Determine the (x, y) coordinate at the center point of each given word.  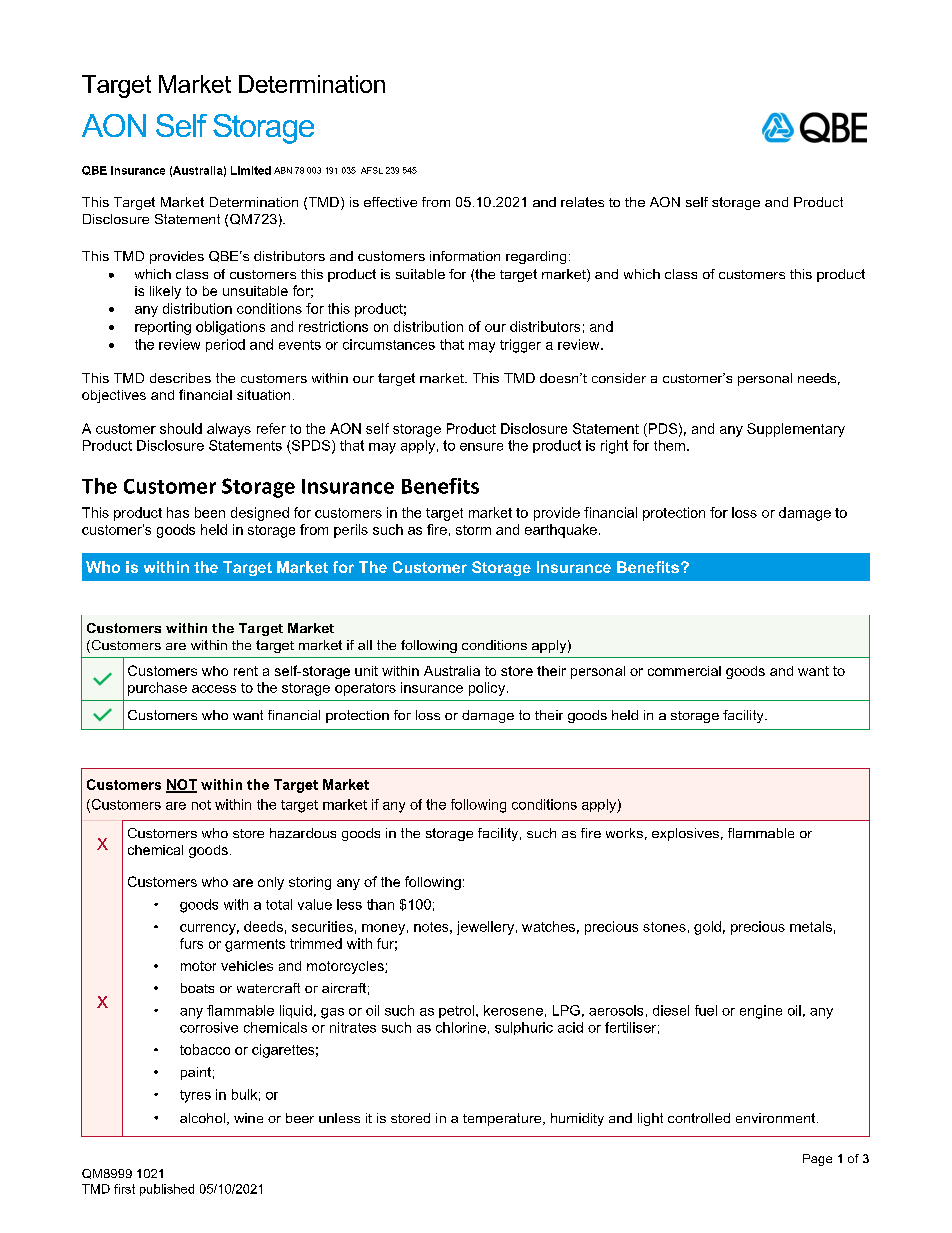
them (669, 445)
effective (390, 202)
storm (473, 530)
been (210, 512)
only (271, 883)
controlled (699, 1118)
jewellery (485, 928)
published (167, 1190)
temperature (503, 1119)
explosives (685, 834)
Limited (251, 170)
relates (582, 202)
